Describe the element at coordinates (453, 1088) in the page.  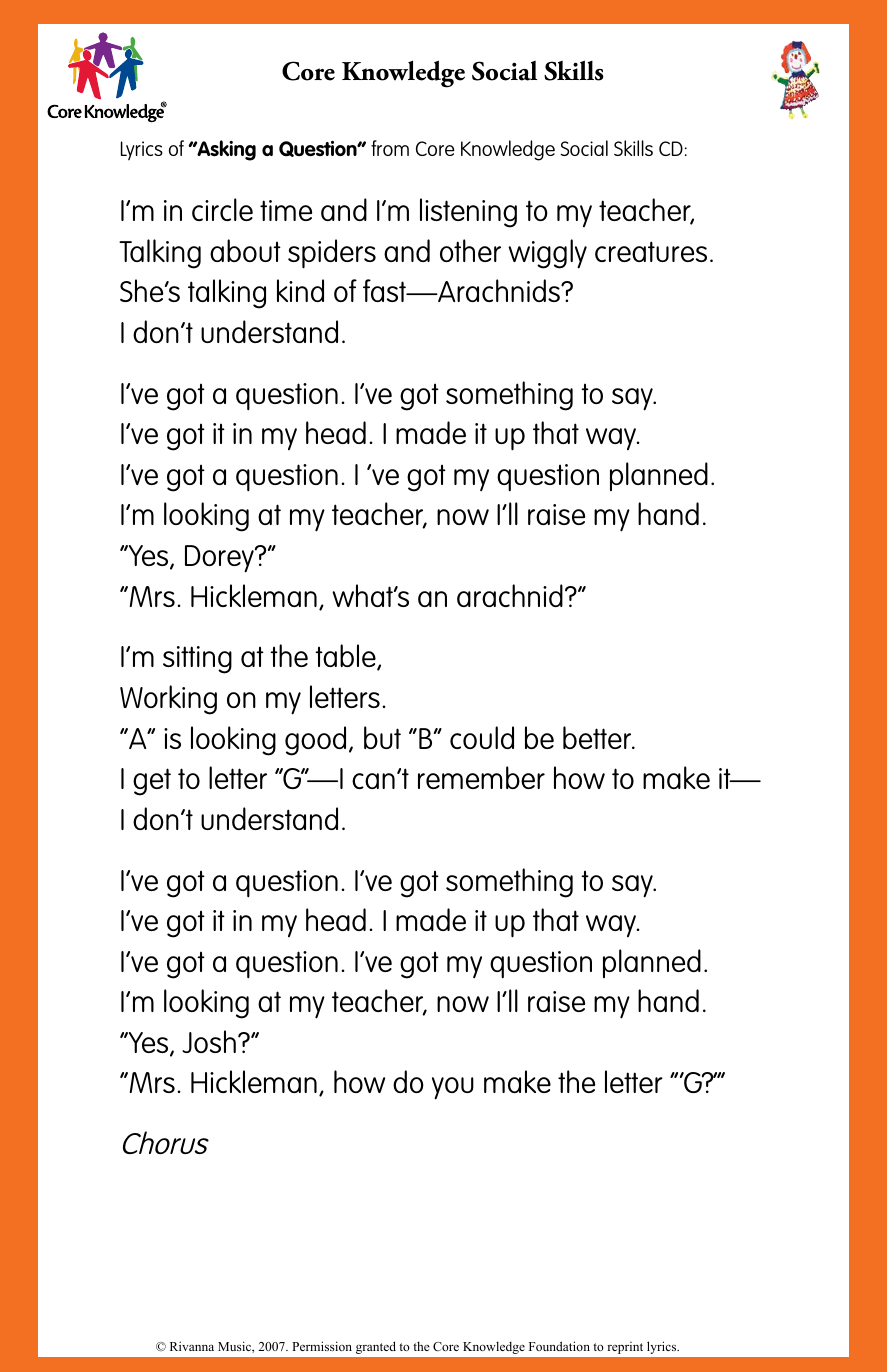
I see `you` at that location.
